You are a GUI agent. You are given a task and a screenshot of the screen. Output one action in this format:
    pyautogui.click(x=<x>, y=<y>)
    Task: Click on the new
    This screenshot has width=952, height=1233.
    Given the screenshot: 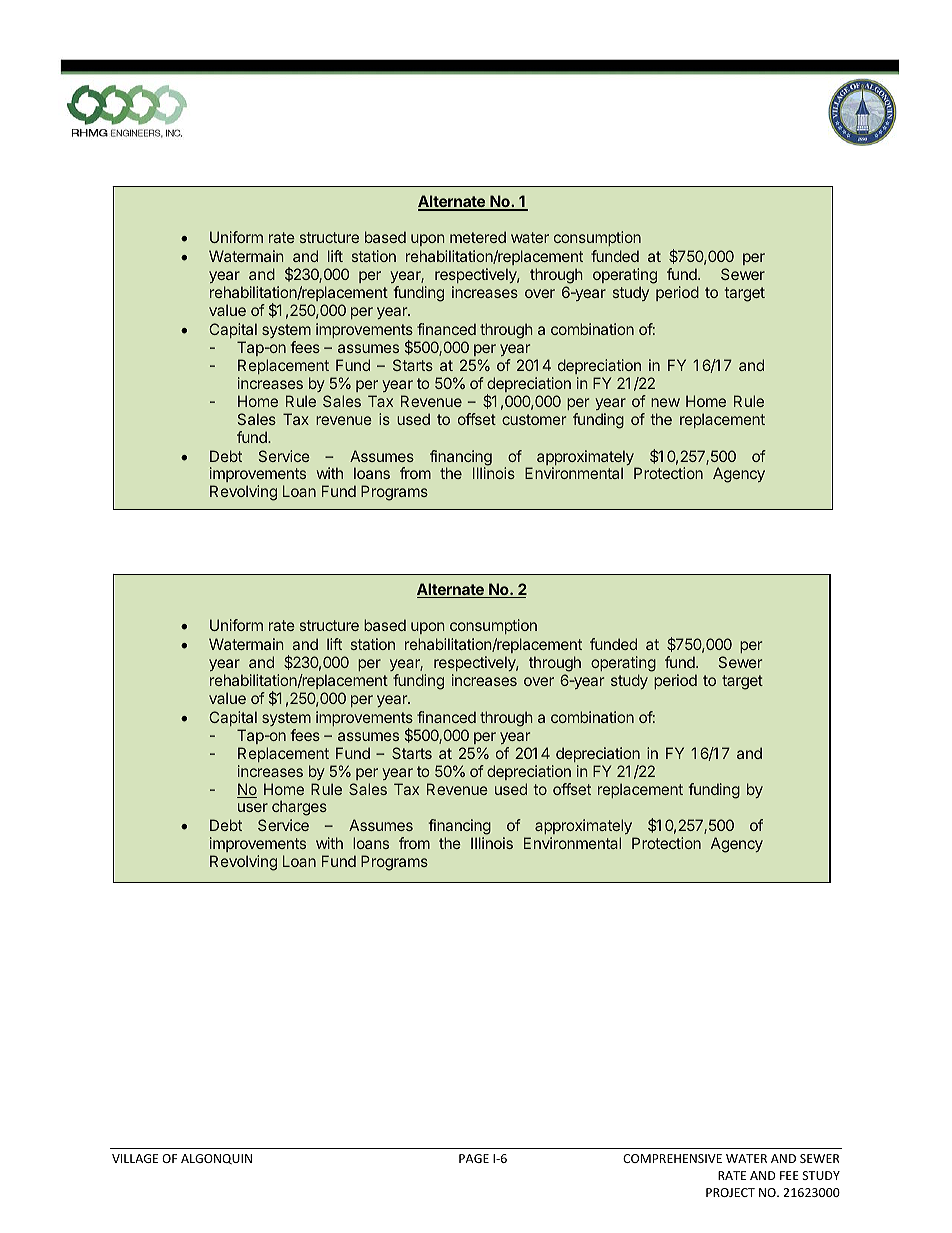 What is the action you would take?
    pyautogui.click(x=665, y=402)
